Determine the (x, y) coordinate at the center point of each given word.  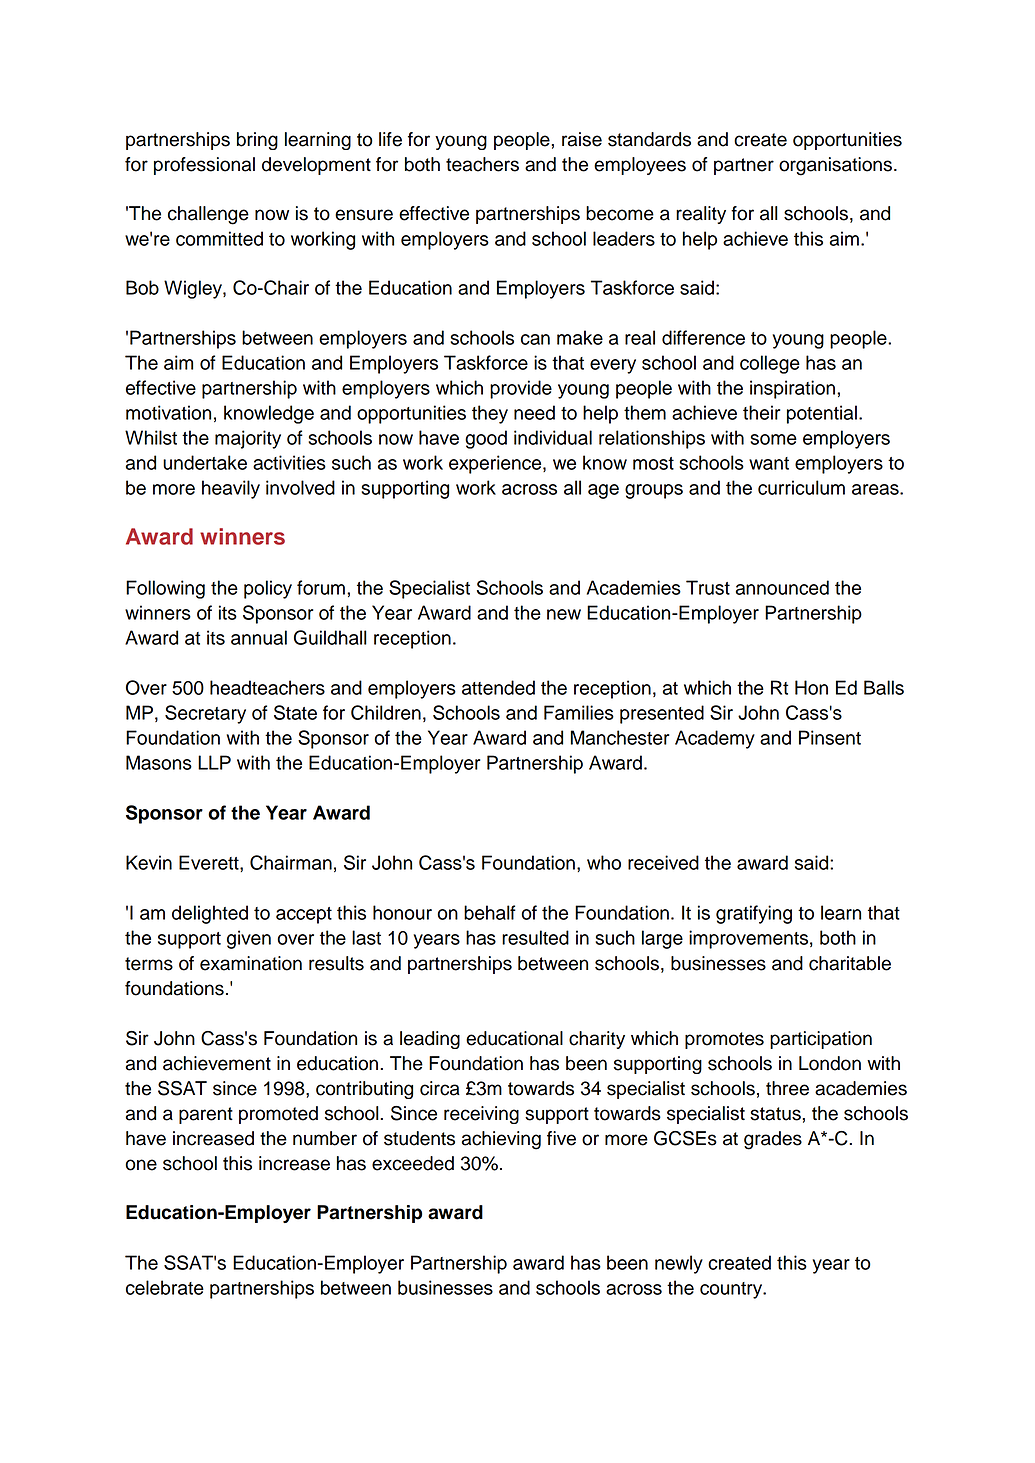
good (486, 439)
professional (204, 166)
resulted (535, 937)
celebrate (165, 1287)
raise (582, 139)
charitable (850, 963)
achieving (501, 1140)
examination (251, 963)
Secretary (205, 714)
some (773, 439)
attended (498, 687)
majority (248, 439)
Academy (715, 739)
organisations (837, 166)
